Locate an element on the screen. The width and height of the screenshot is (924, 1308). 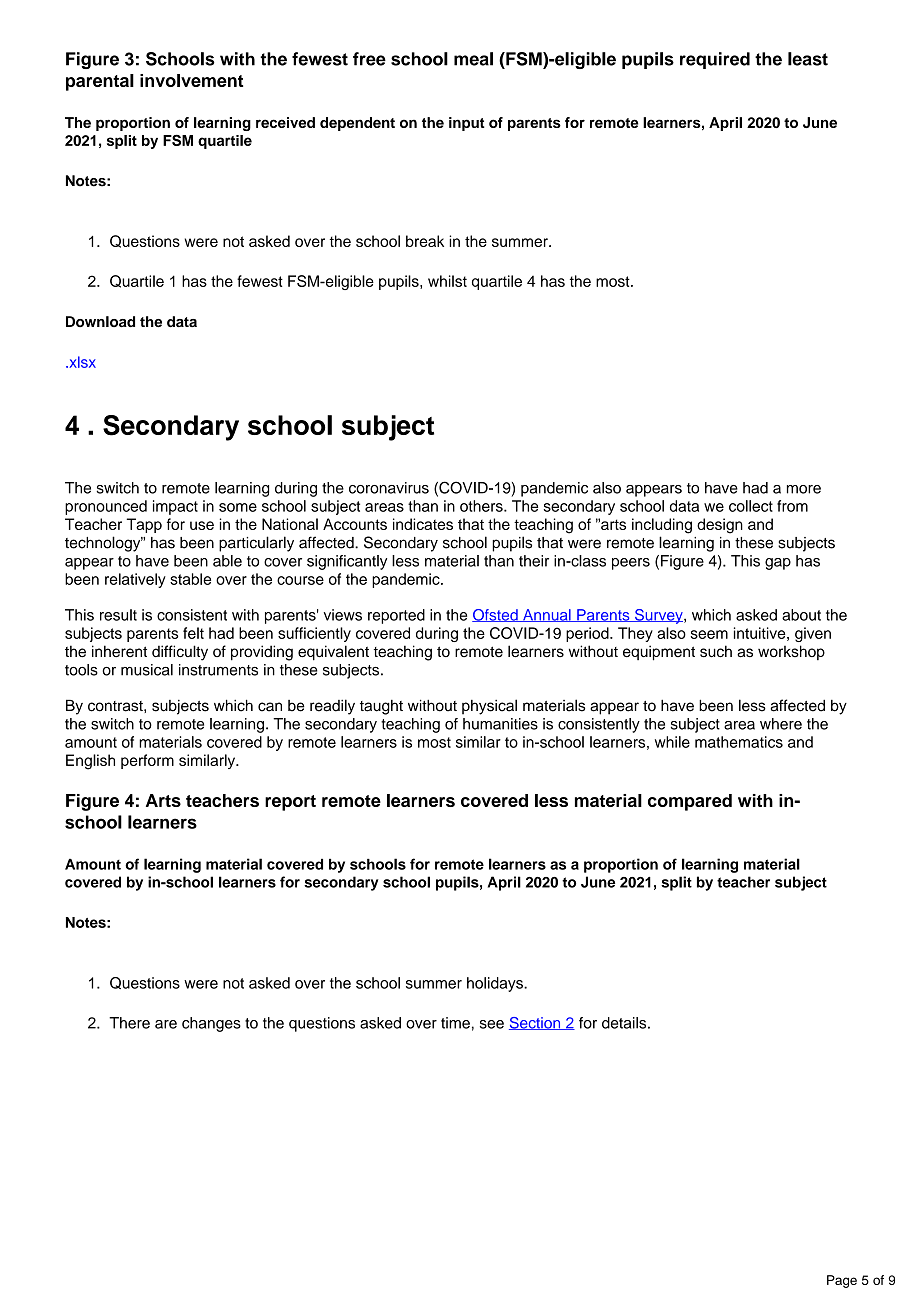
such is located at coordinates (716, 651).
